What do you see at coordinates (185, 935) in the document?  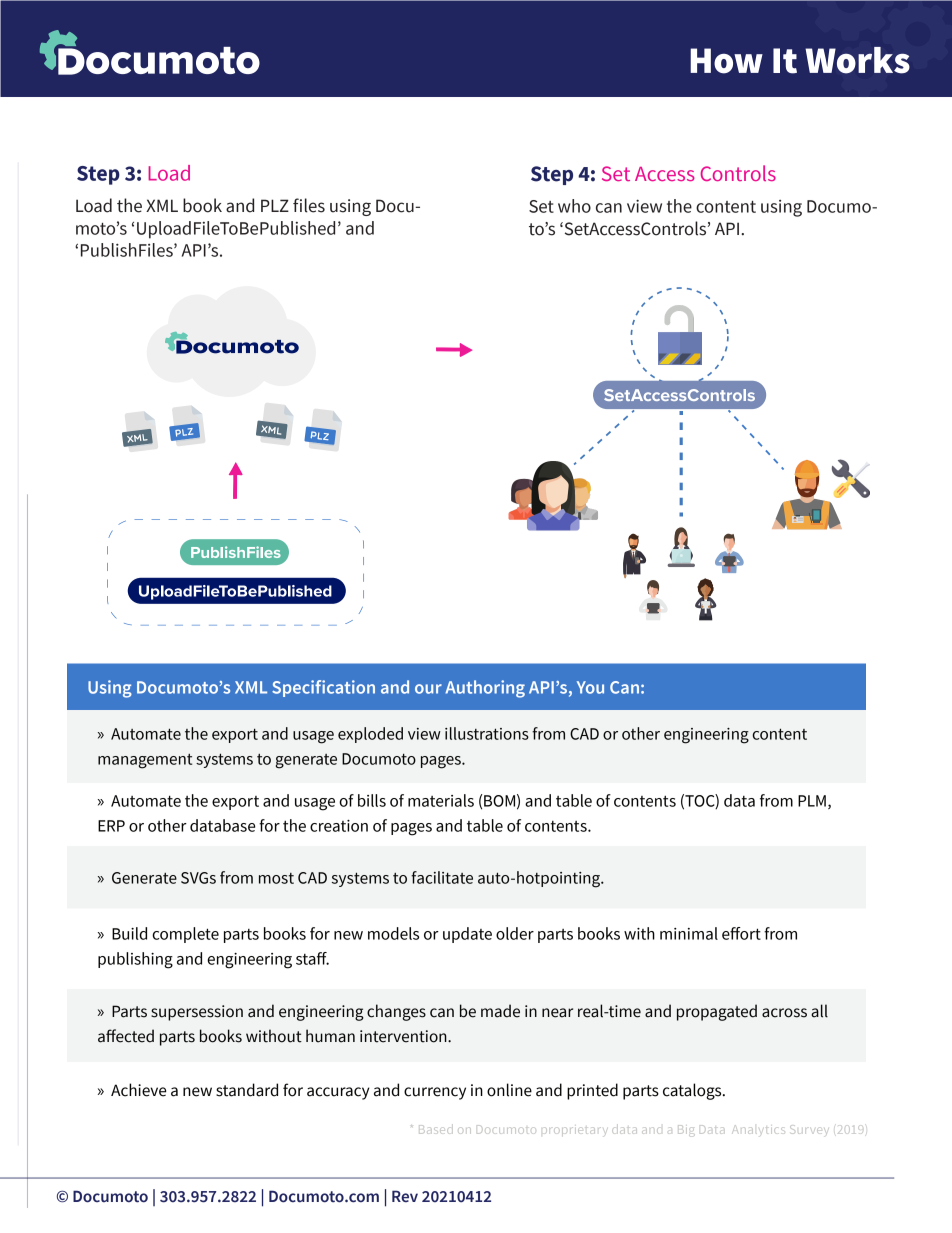 I see `complete` at bounding box center [185, 935].
